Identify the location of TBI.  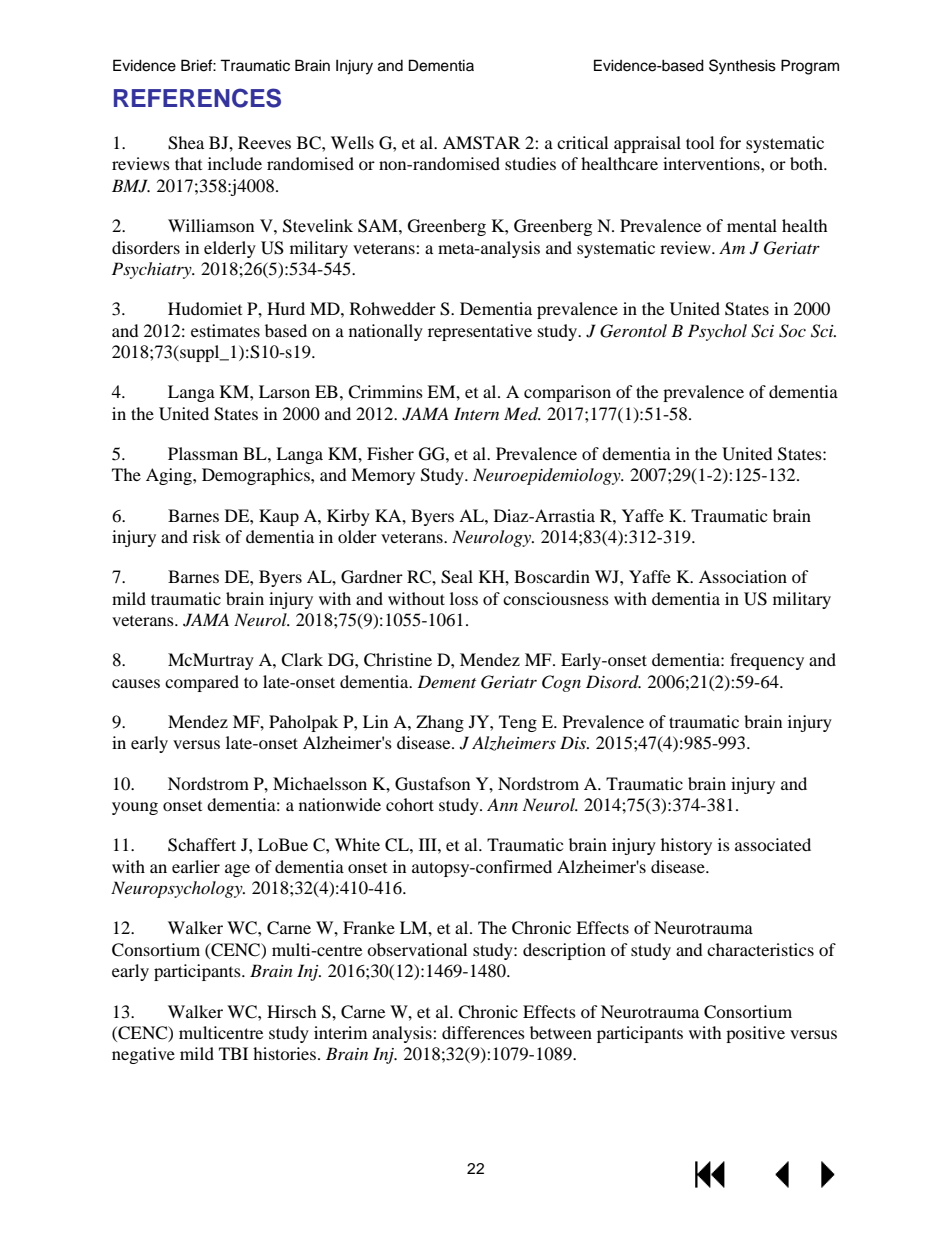
(233, 1053).
